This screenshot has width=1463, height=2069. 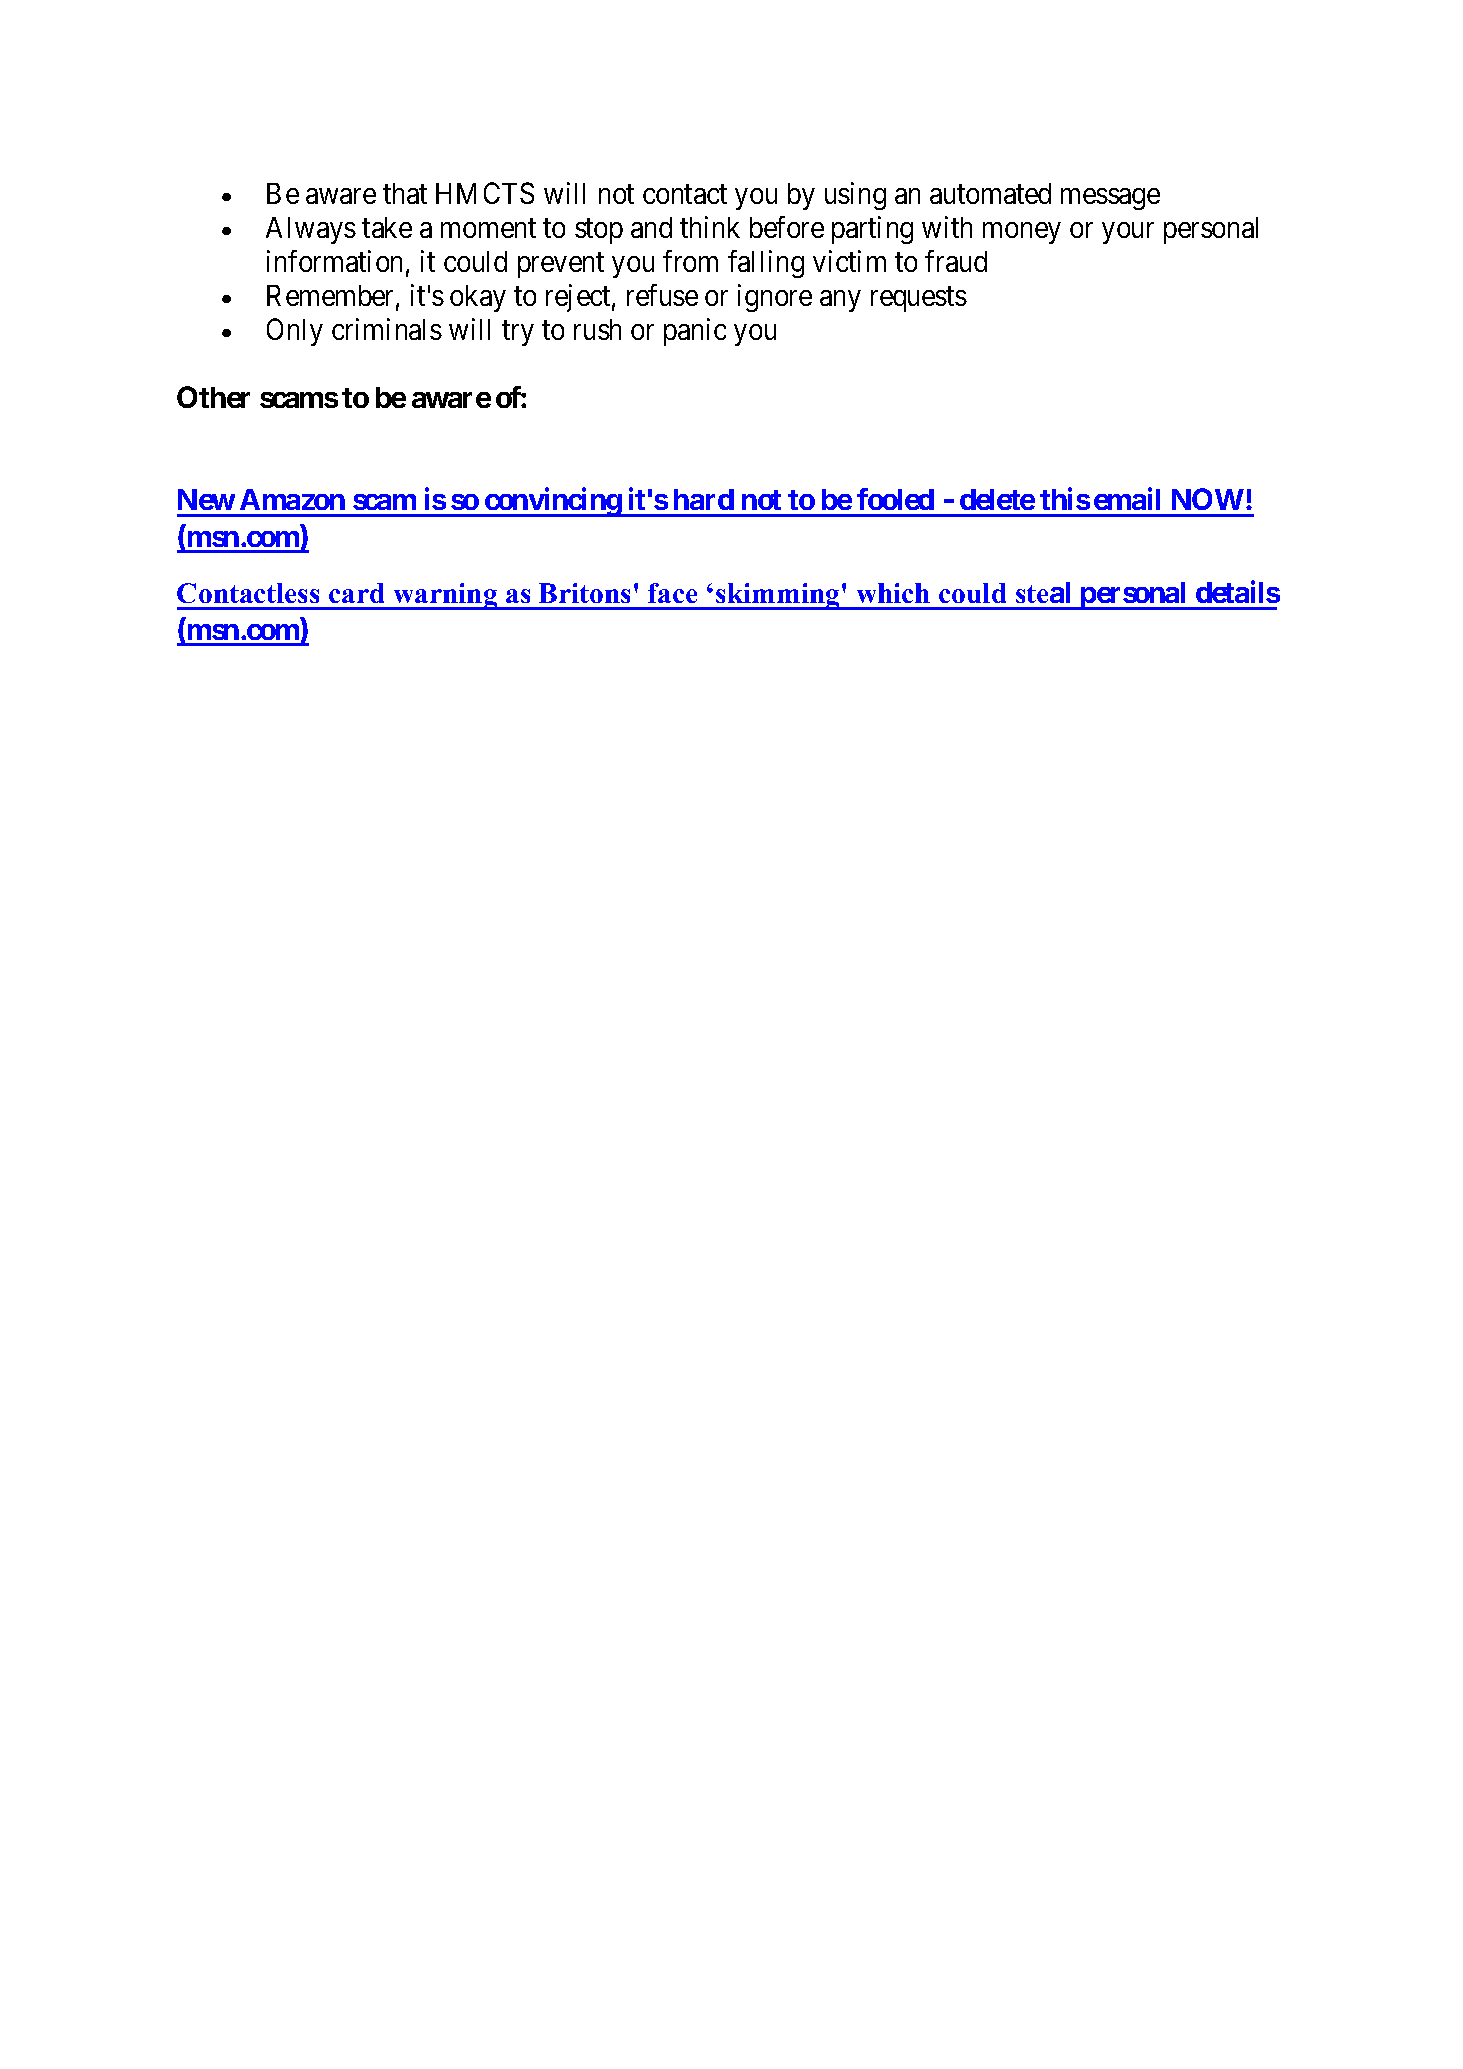 What do you see at coordinates (695, 332) in the screenshot?
I see `panic` at bounding box center [695, 332].
